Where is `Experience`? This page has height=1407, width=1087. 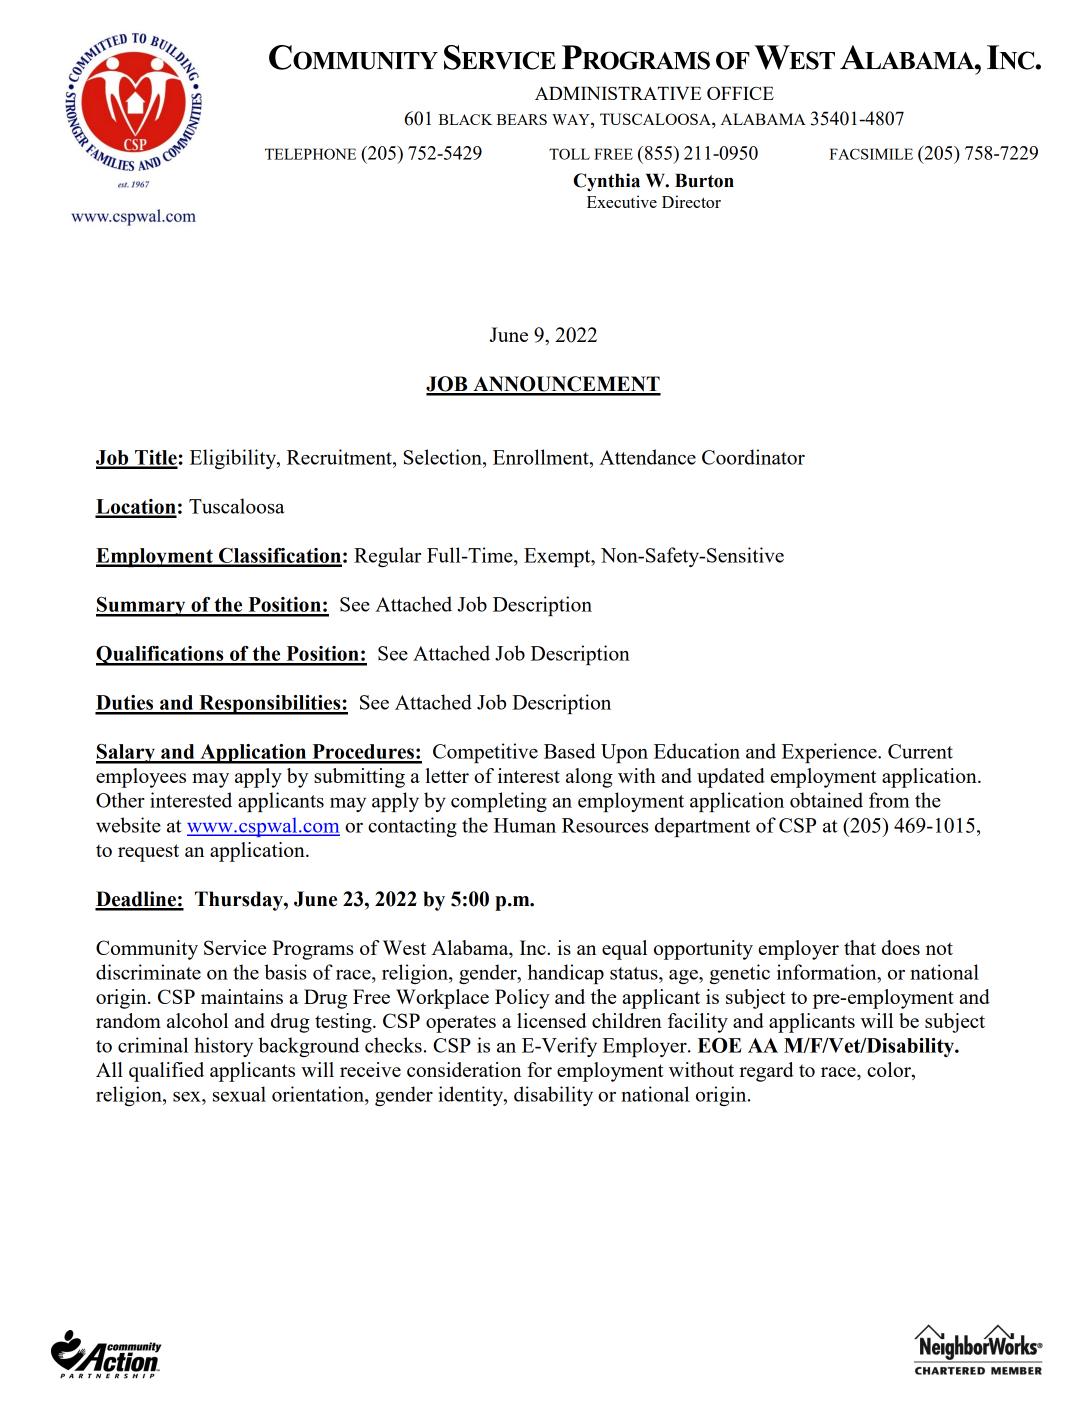 Experience is located at coordinates (830, 753).
